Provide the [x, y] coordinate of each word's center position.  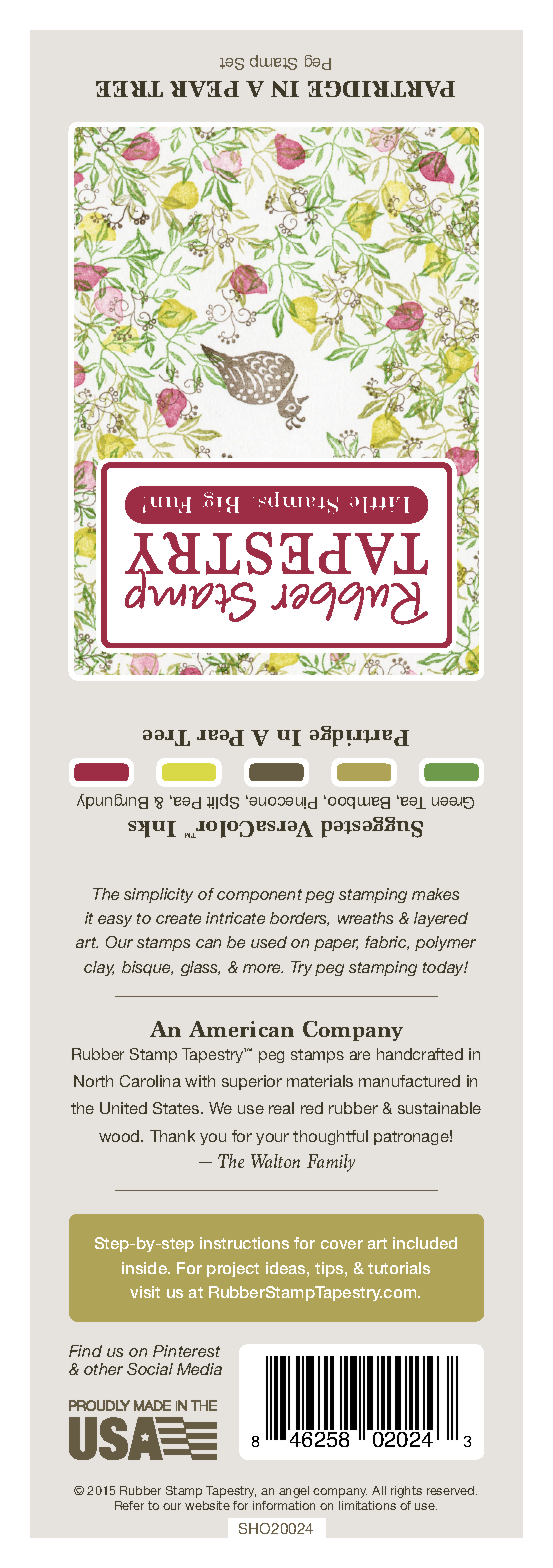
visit [145, 1292]
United [123, 1108]
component [259, 896]
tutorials [399, 1268]
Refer [129, 1505]
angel [294, 1492]
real [281, 1108]
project [233, 1269]
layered [441, 919]
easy [115, 921]
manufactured [409, 1081]
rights [406, 1492]
